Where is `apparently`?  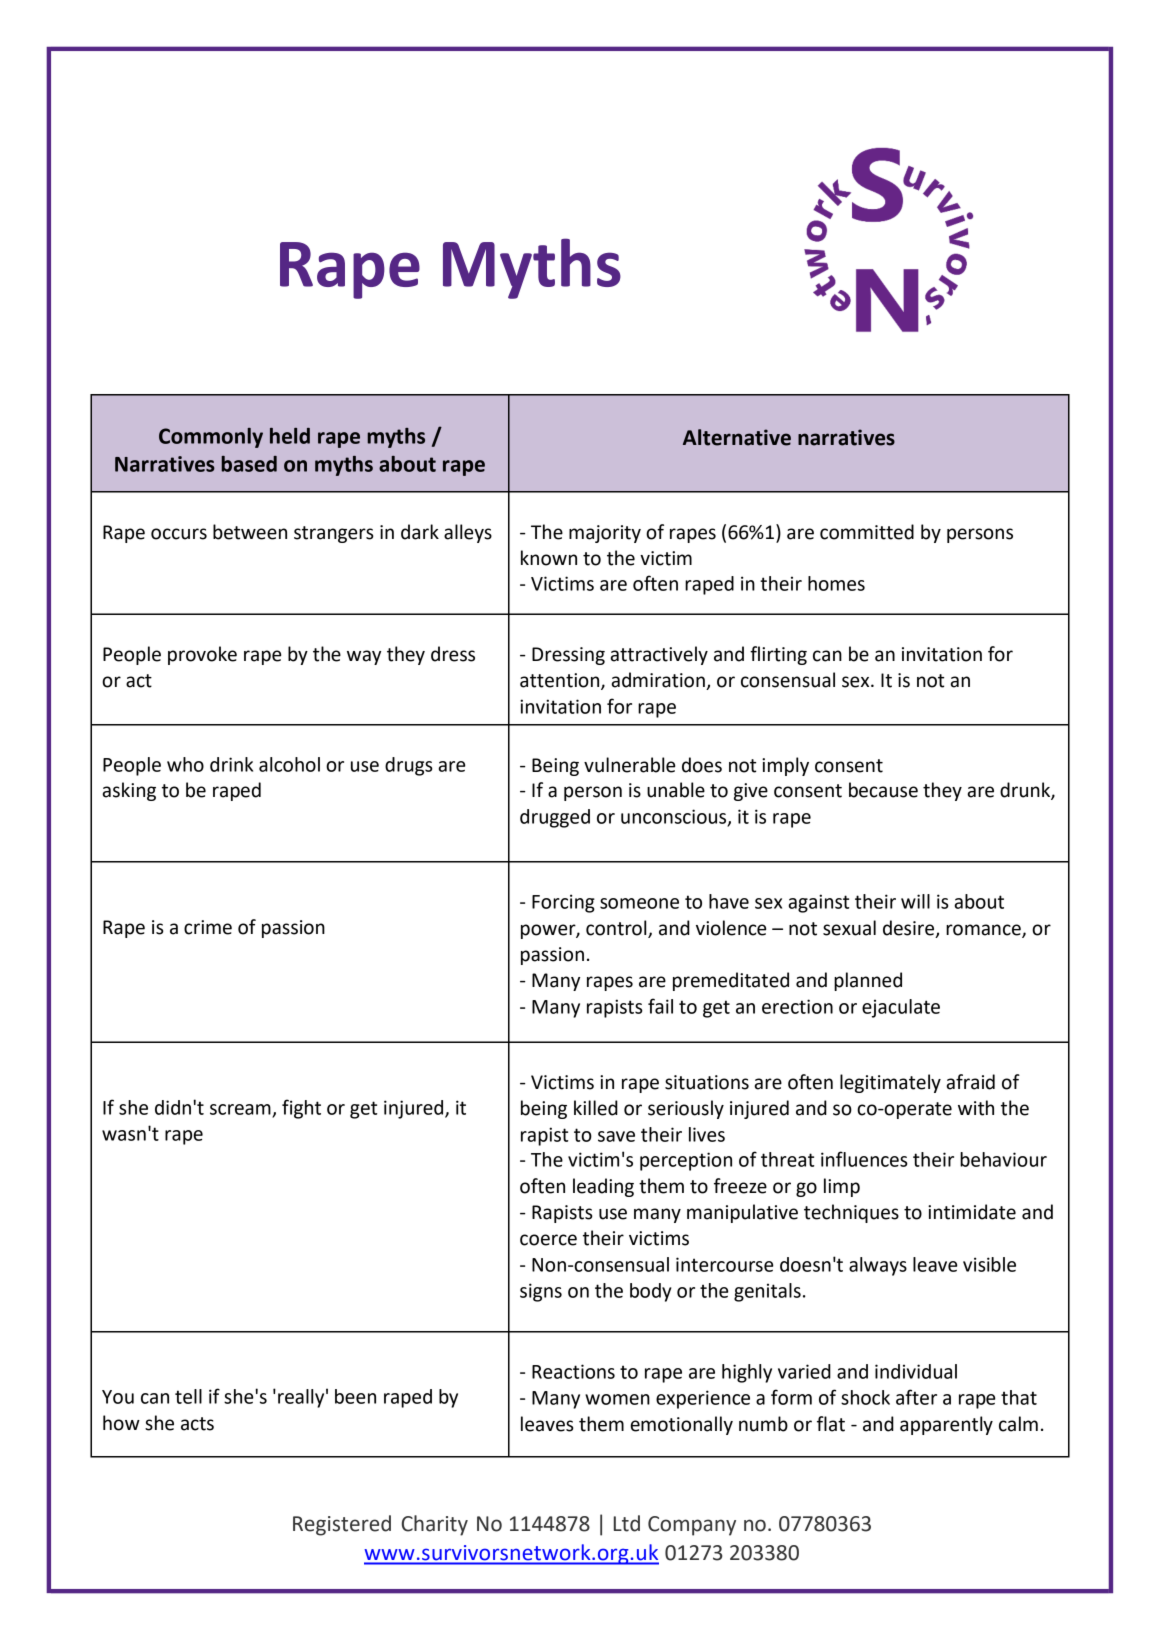
apparently is located at coordinates (946, 1425).
